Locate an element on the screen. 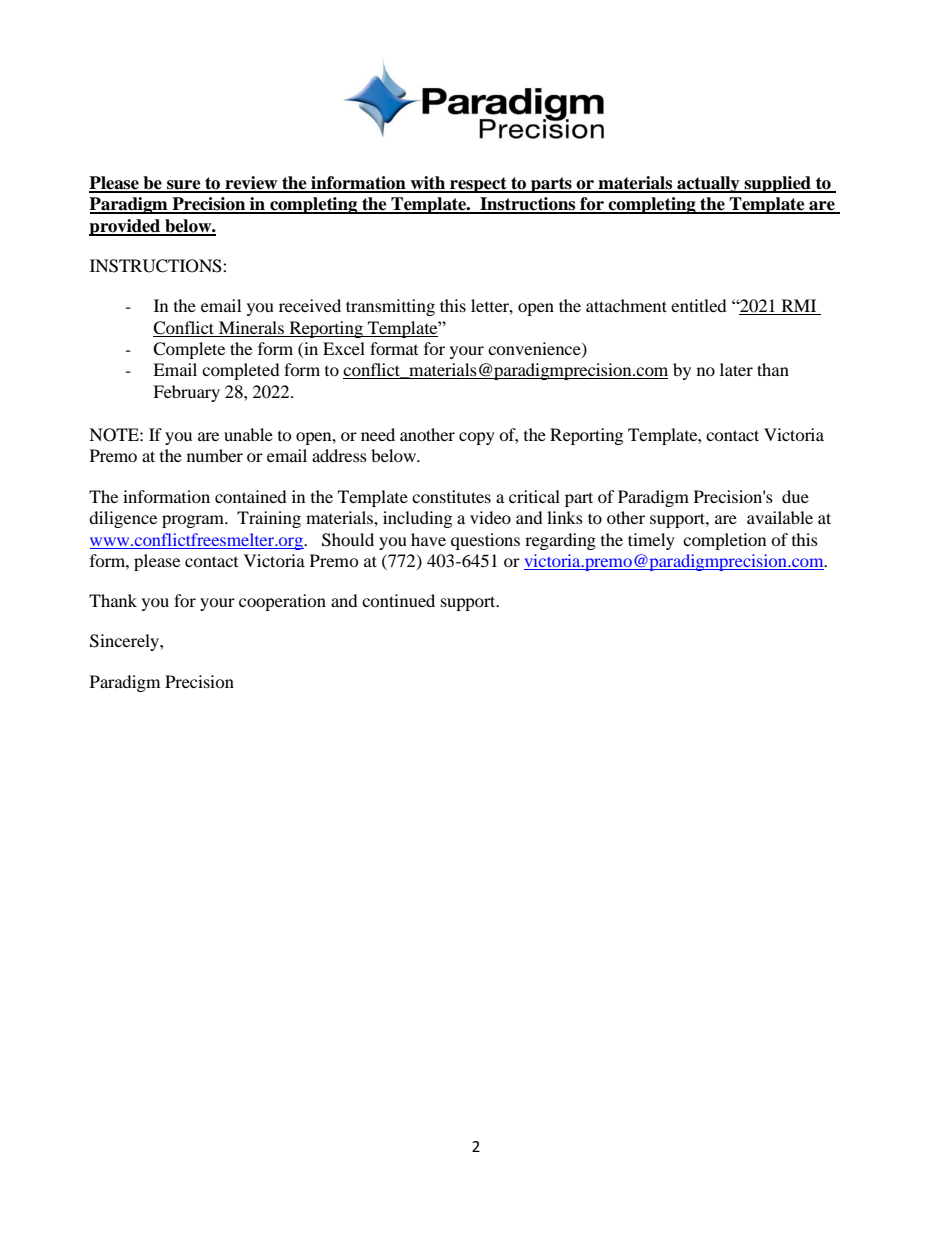  actually is located at coordinates (708, 184).
